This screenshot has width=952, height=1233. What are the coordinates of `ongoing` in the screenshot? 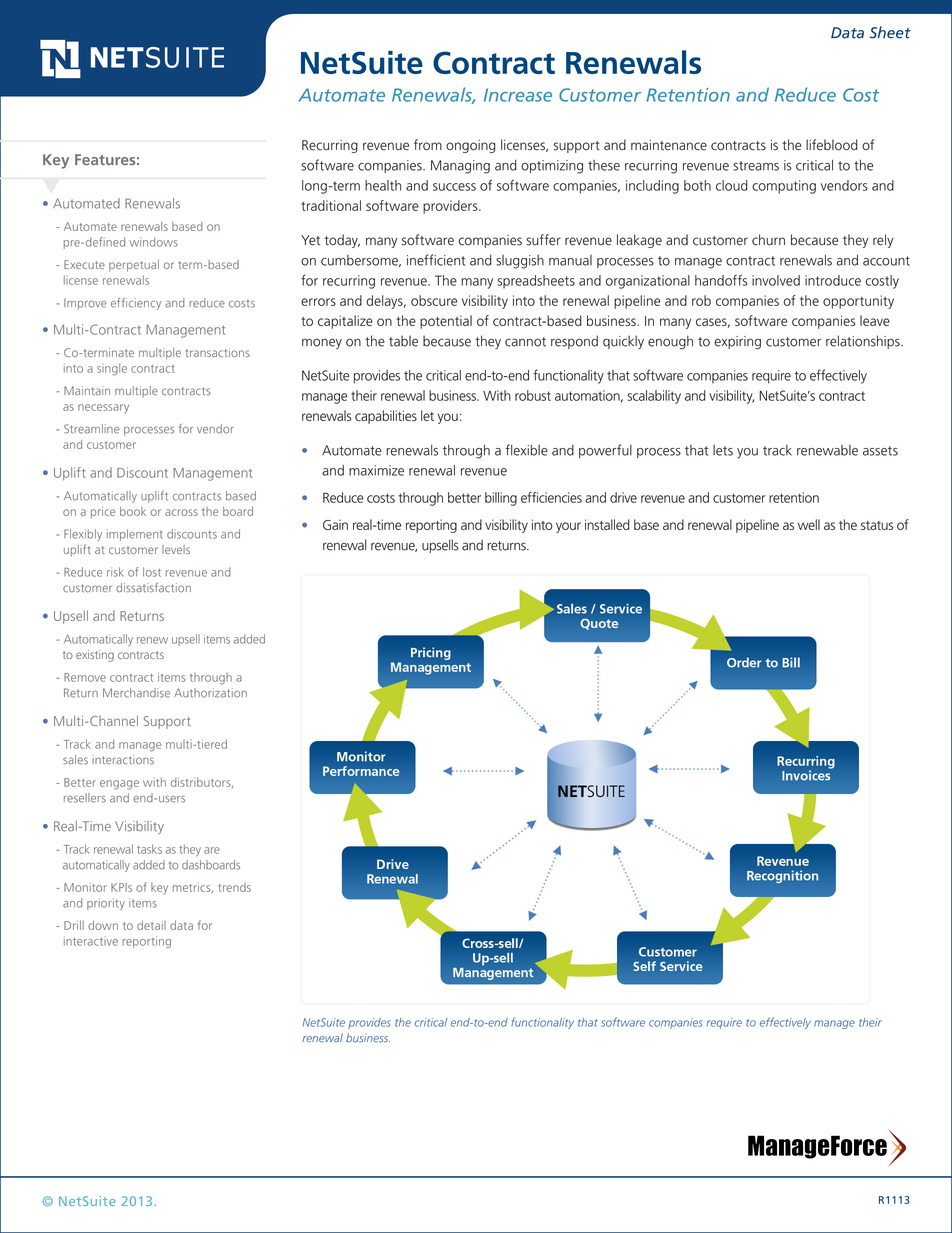 It's located at (471, 146).
